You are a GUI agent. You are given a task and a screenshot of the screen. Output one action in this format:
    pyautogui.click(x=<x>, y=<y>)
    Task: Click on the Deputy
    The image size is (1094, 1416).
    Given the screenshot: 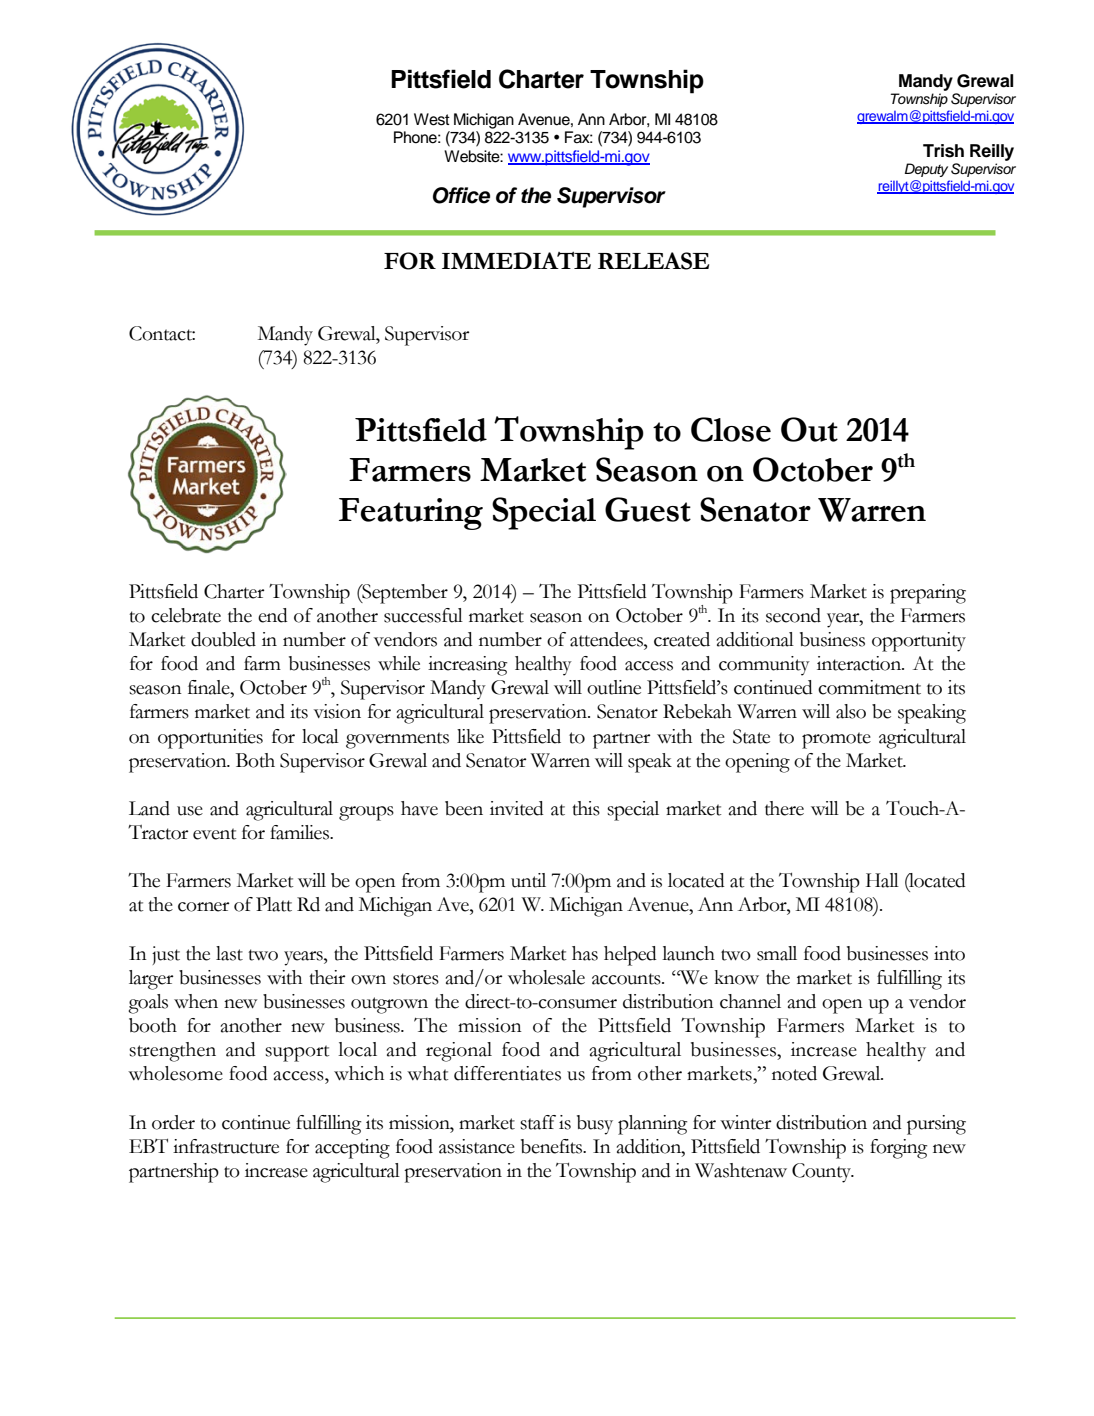 What is the action you would take?
    pyautogui.click(x=926, y=170)
